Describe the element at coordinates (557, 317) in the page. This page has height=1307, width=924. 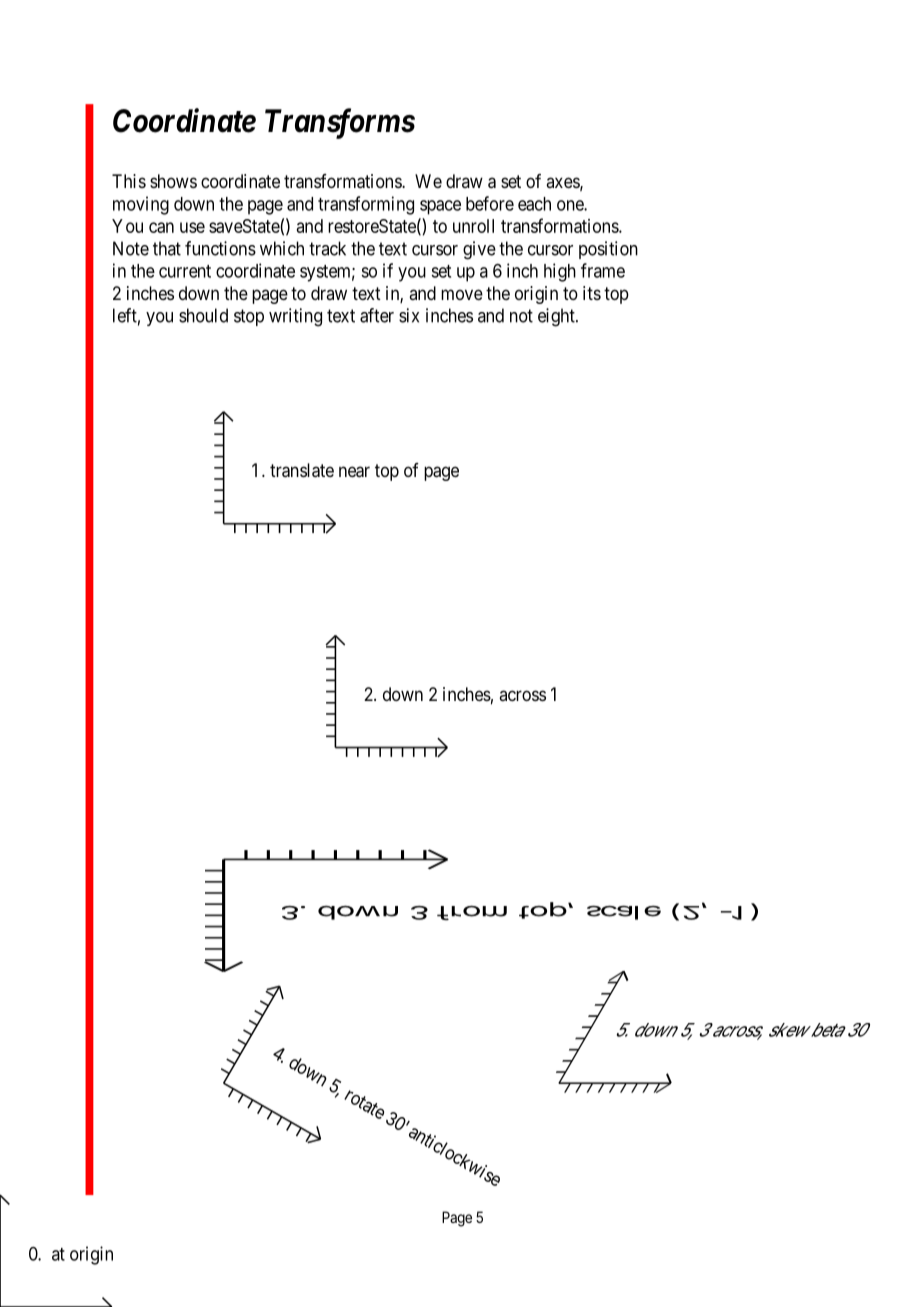
I see `eight` at that location.
